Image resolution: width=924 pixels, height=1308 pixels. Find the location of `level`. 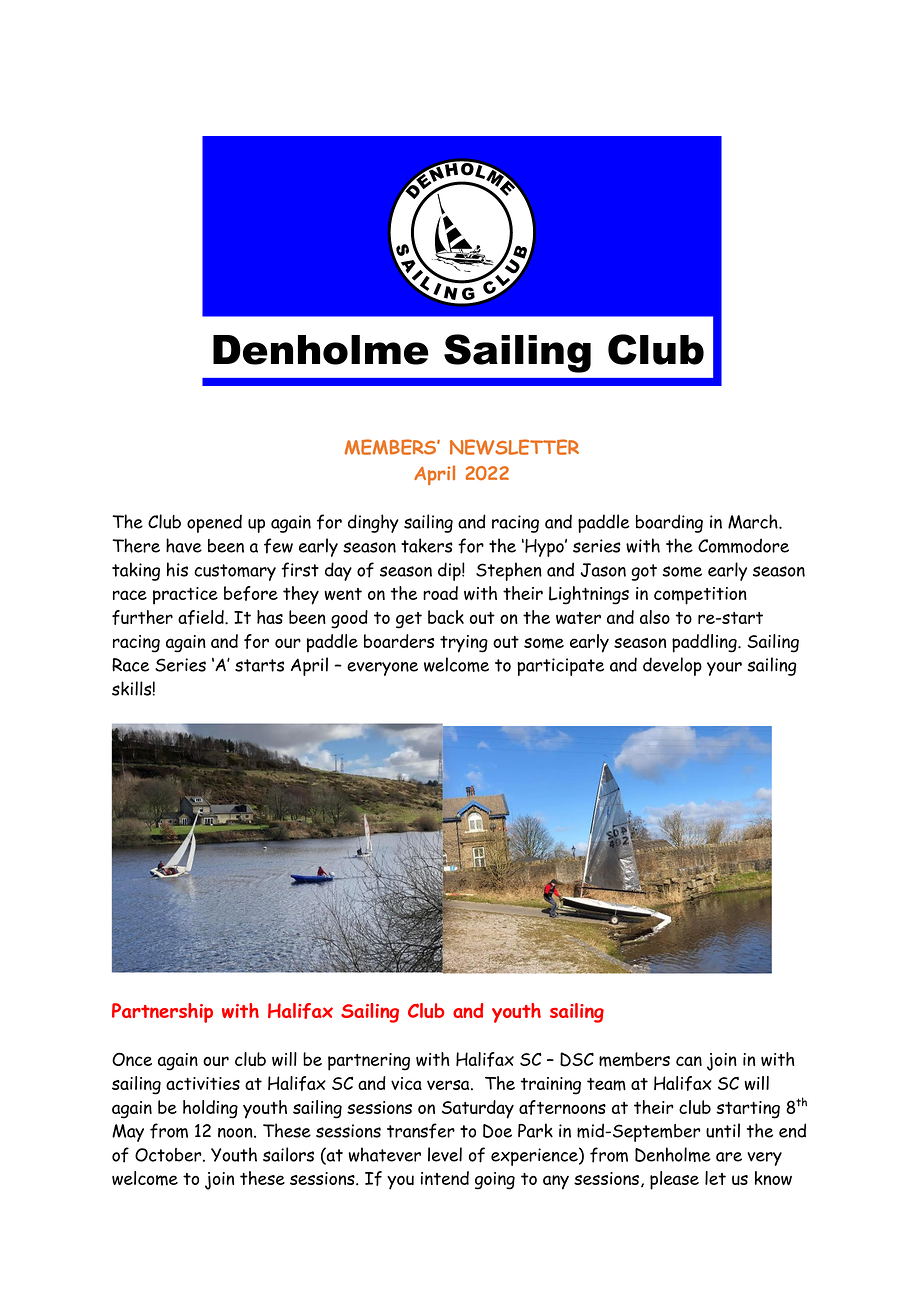

level is located at coordinates (445, 1154).
